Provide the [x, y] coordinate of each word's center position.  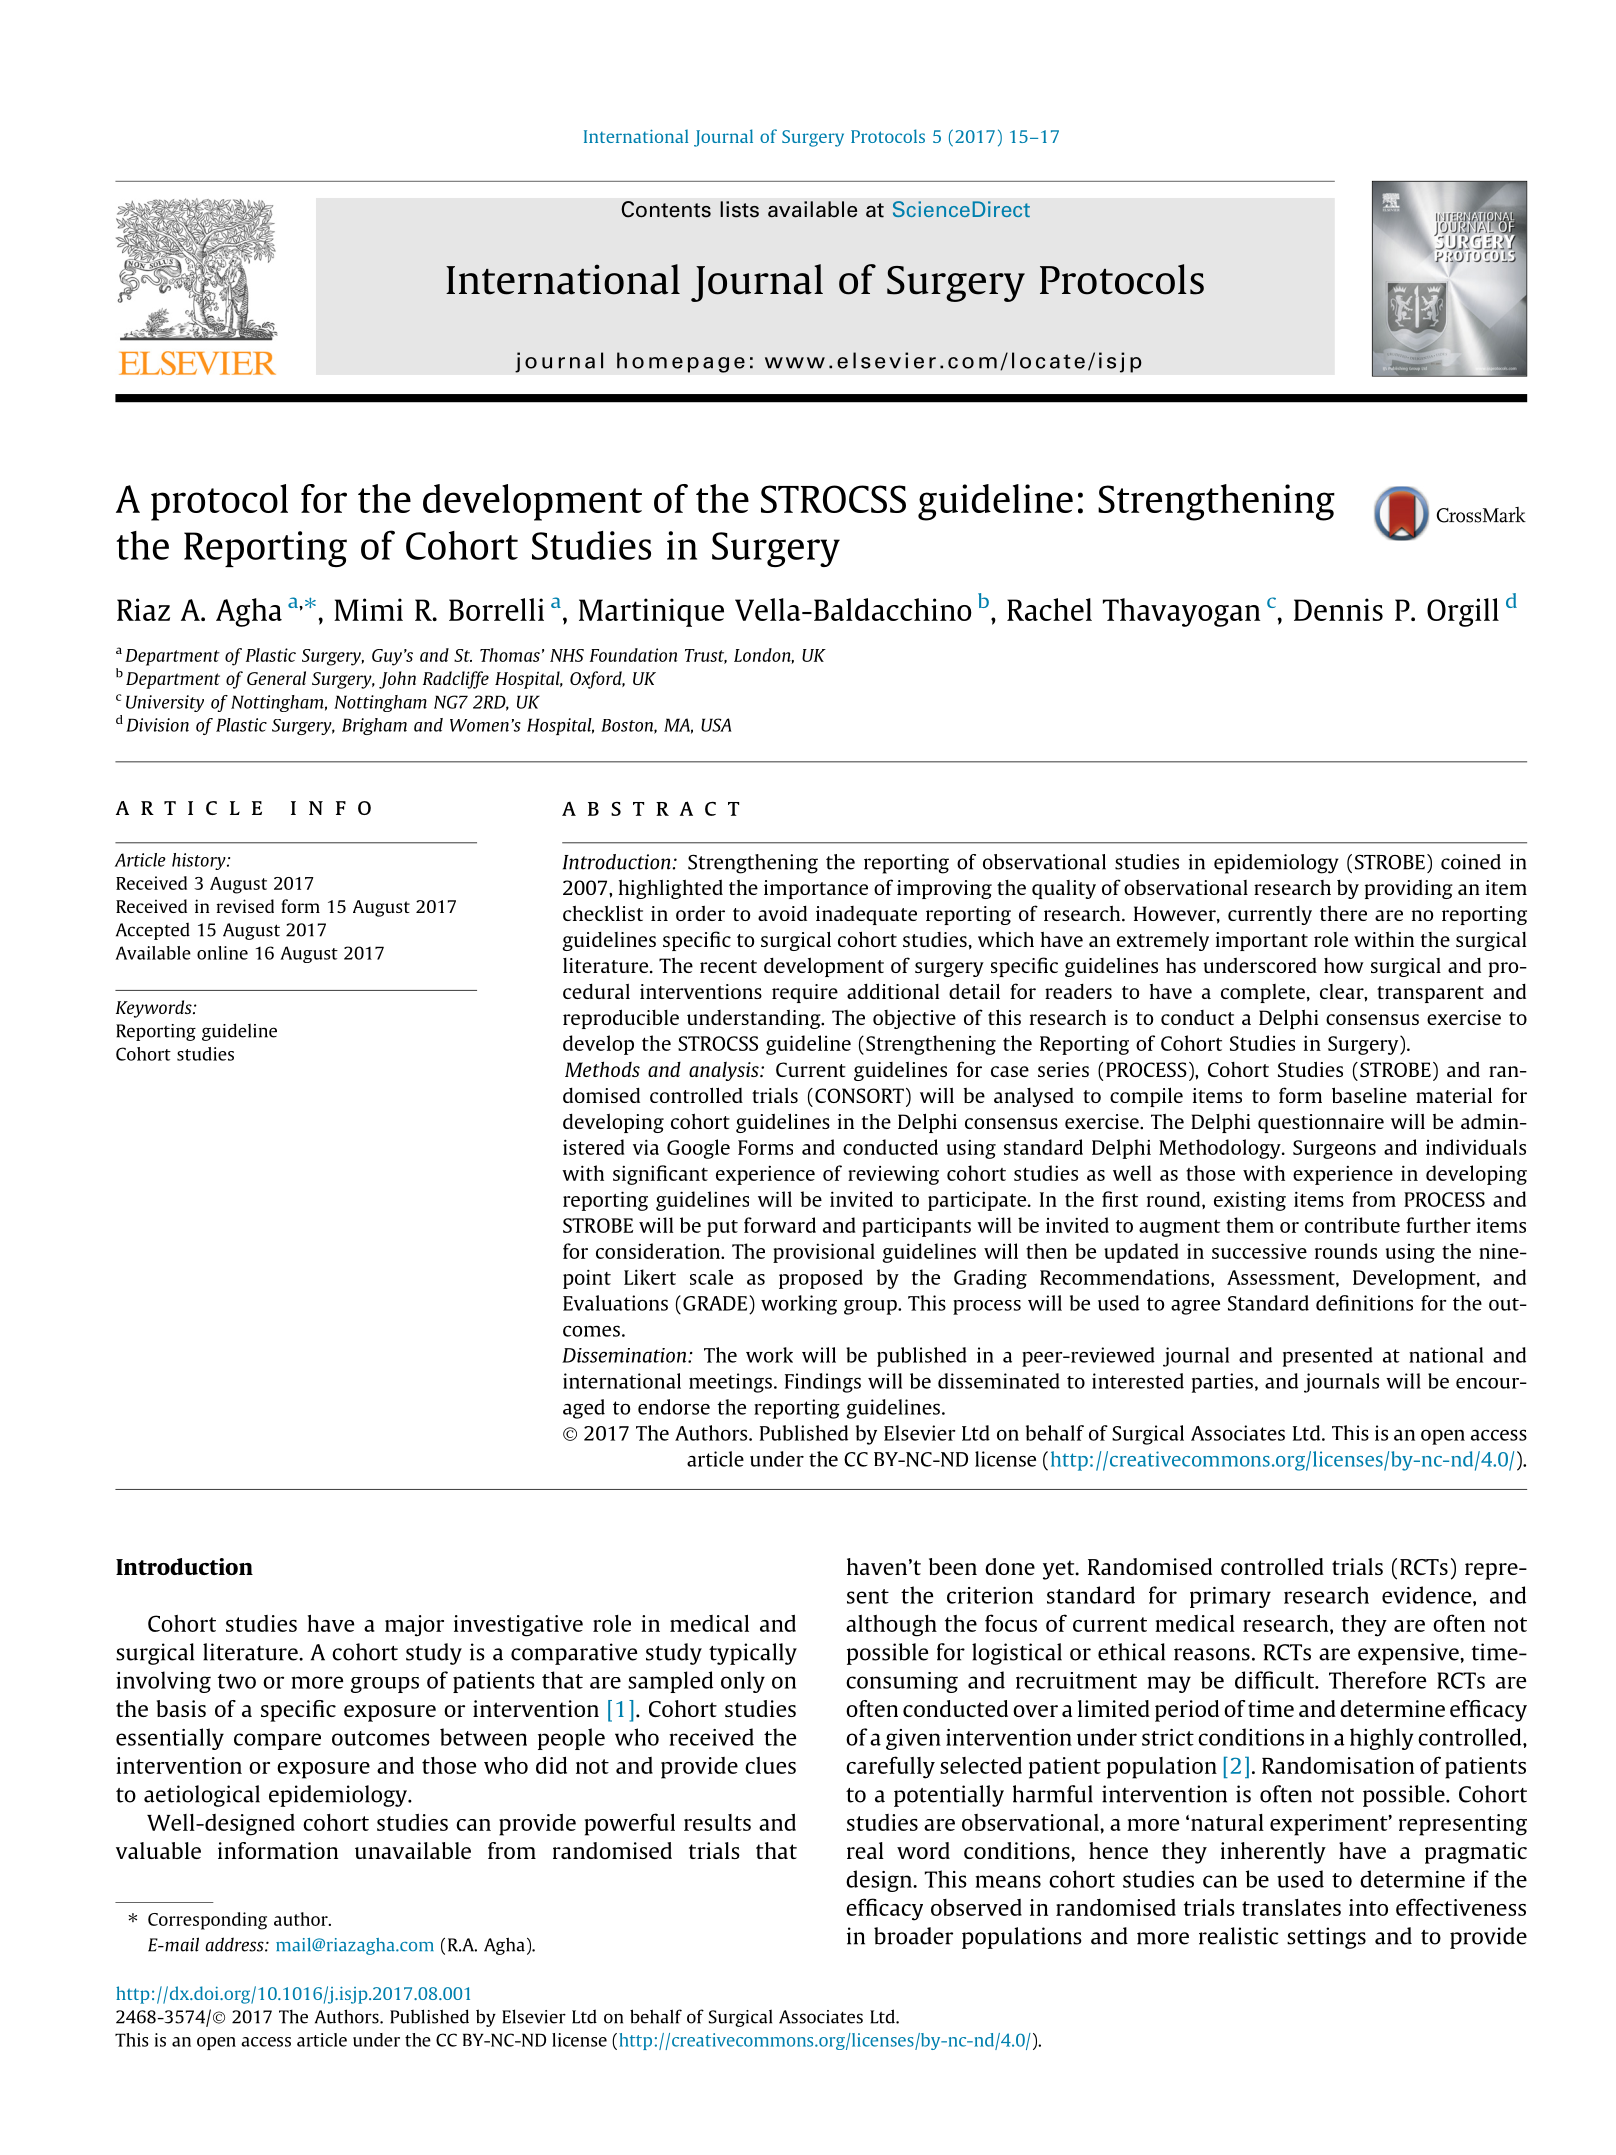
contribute [1352, 1225]
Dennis [1338, 609]
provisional [824, 1253]
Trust [706, 656]
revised [245, 906]
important [1262, 941]
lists [739, 209]
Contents [666, 209]
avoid [782, 913]
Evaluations [615, 1303]
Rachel [1049, 609]
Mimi [368, 609]
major [414, 1626]
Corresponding [207, 1921]
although [891, 1626]
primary [1230, 1597]
